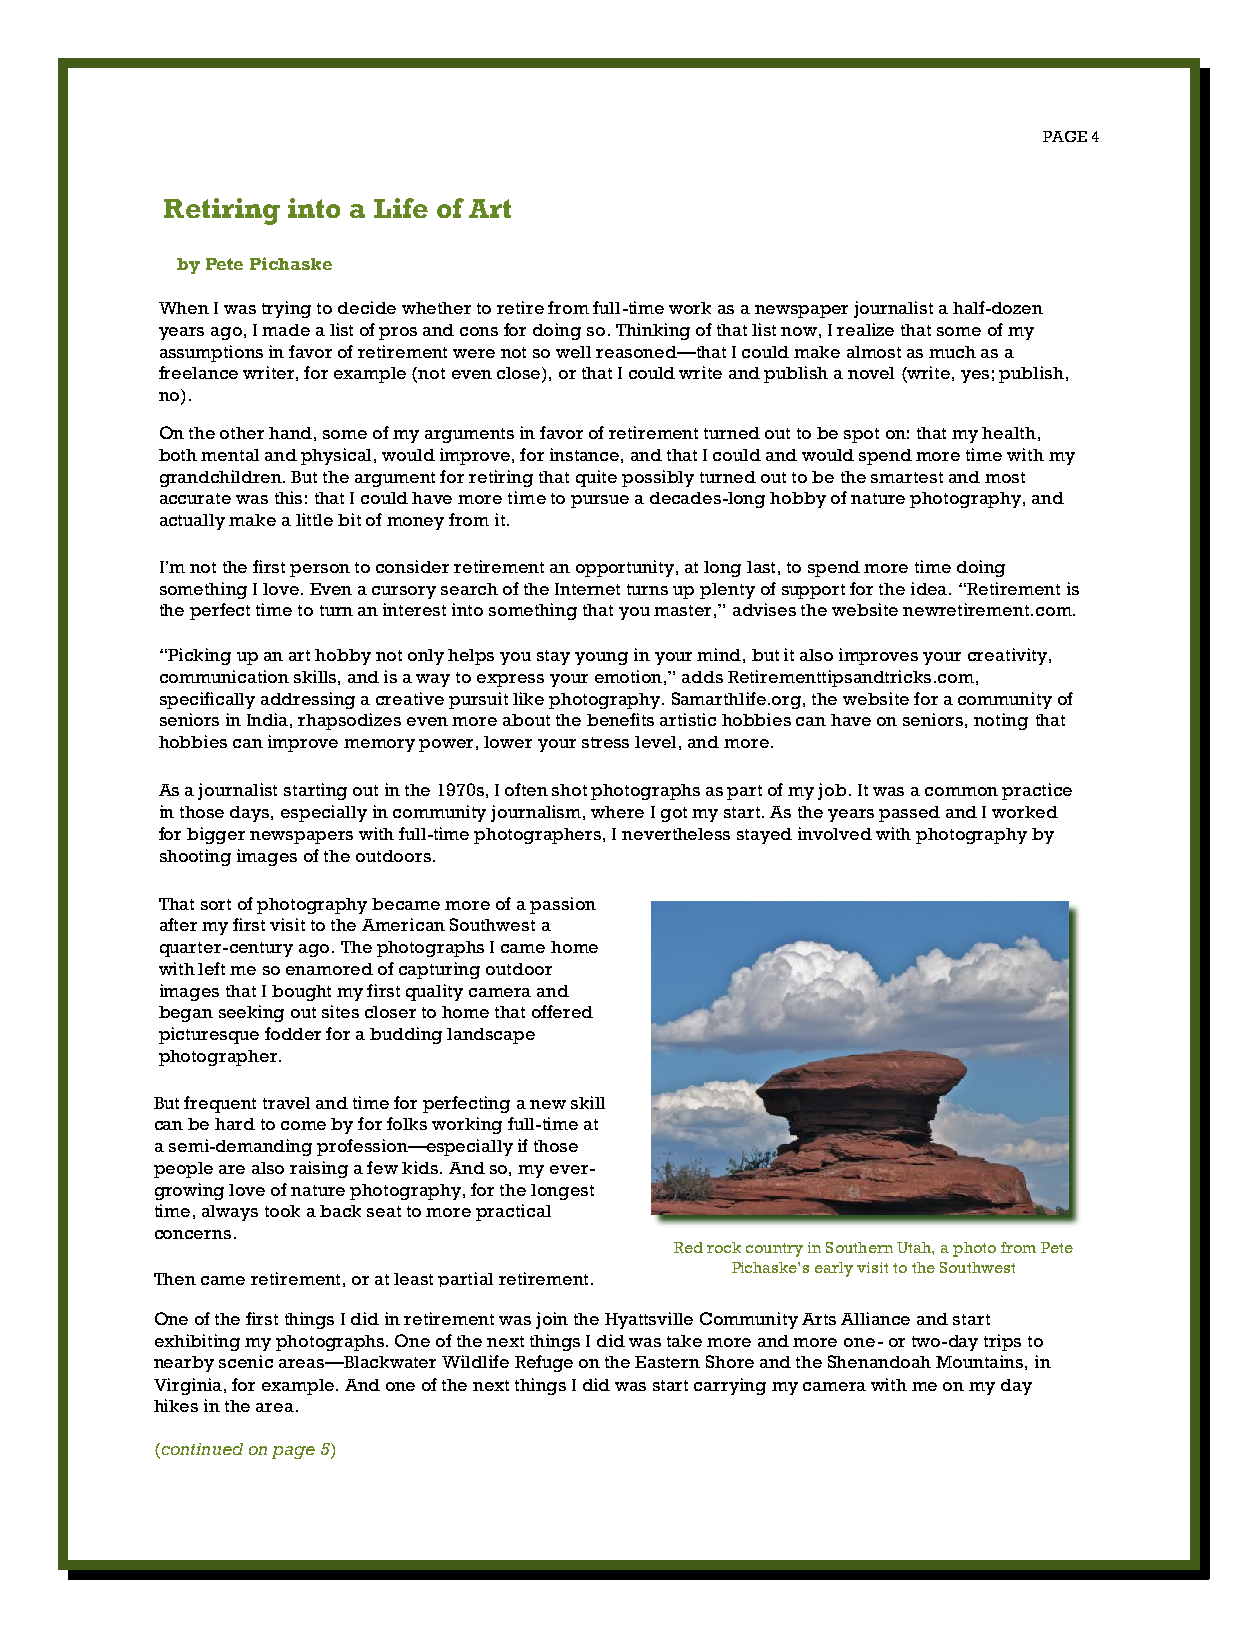 This screenshot has height=1628, width=1258. What do you see at coordinates (952, 352) in the screenshot?
I see `much` at bounding box center [952, 352].
